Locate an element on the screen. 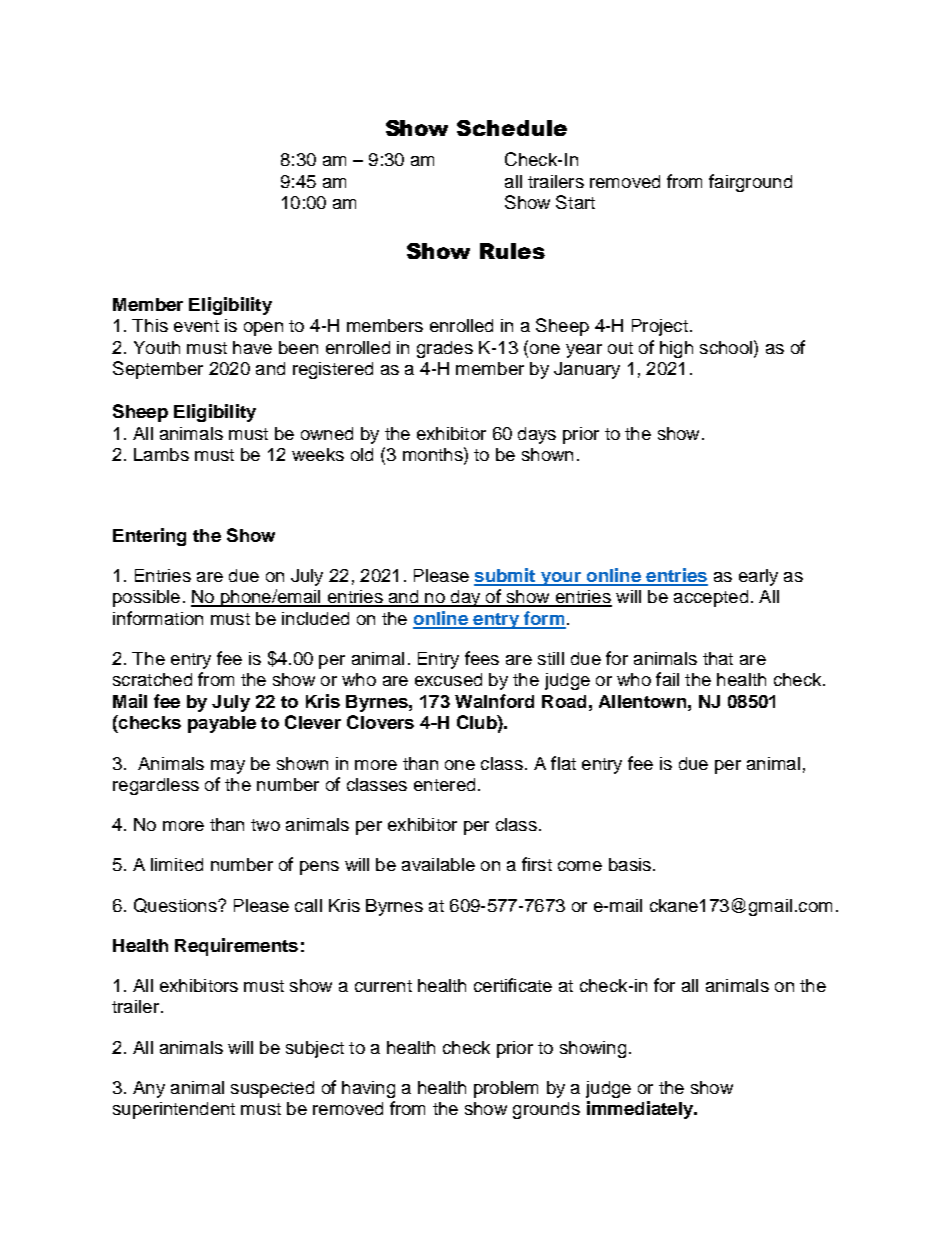  possible is located at coordinates (146, 598).
